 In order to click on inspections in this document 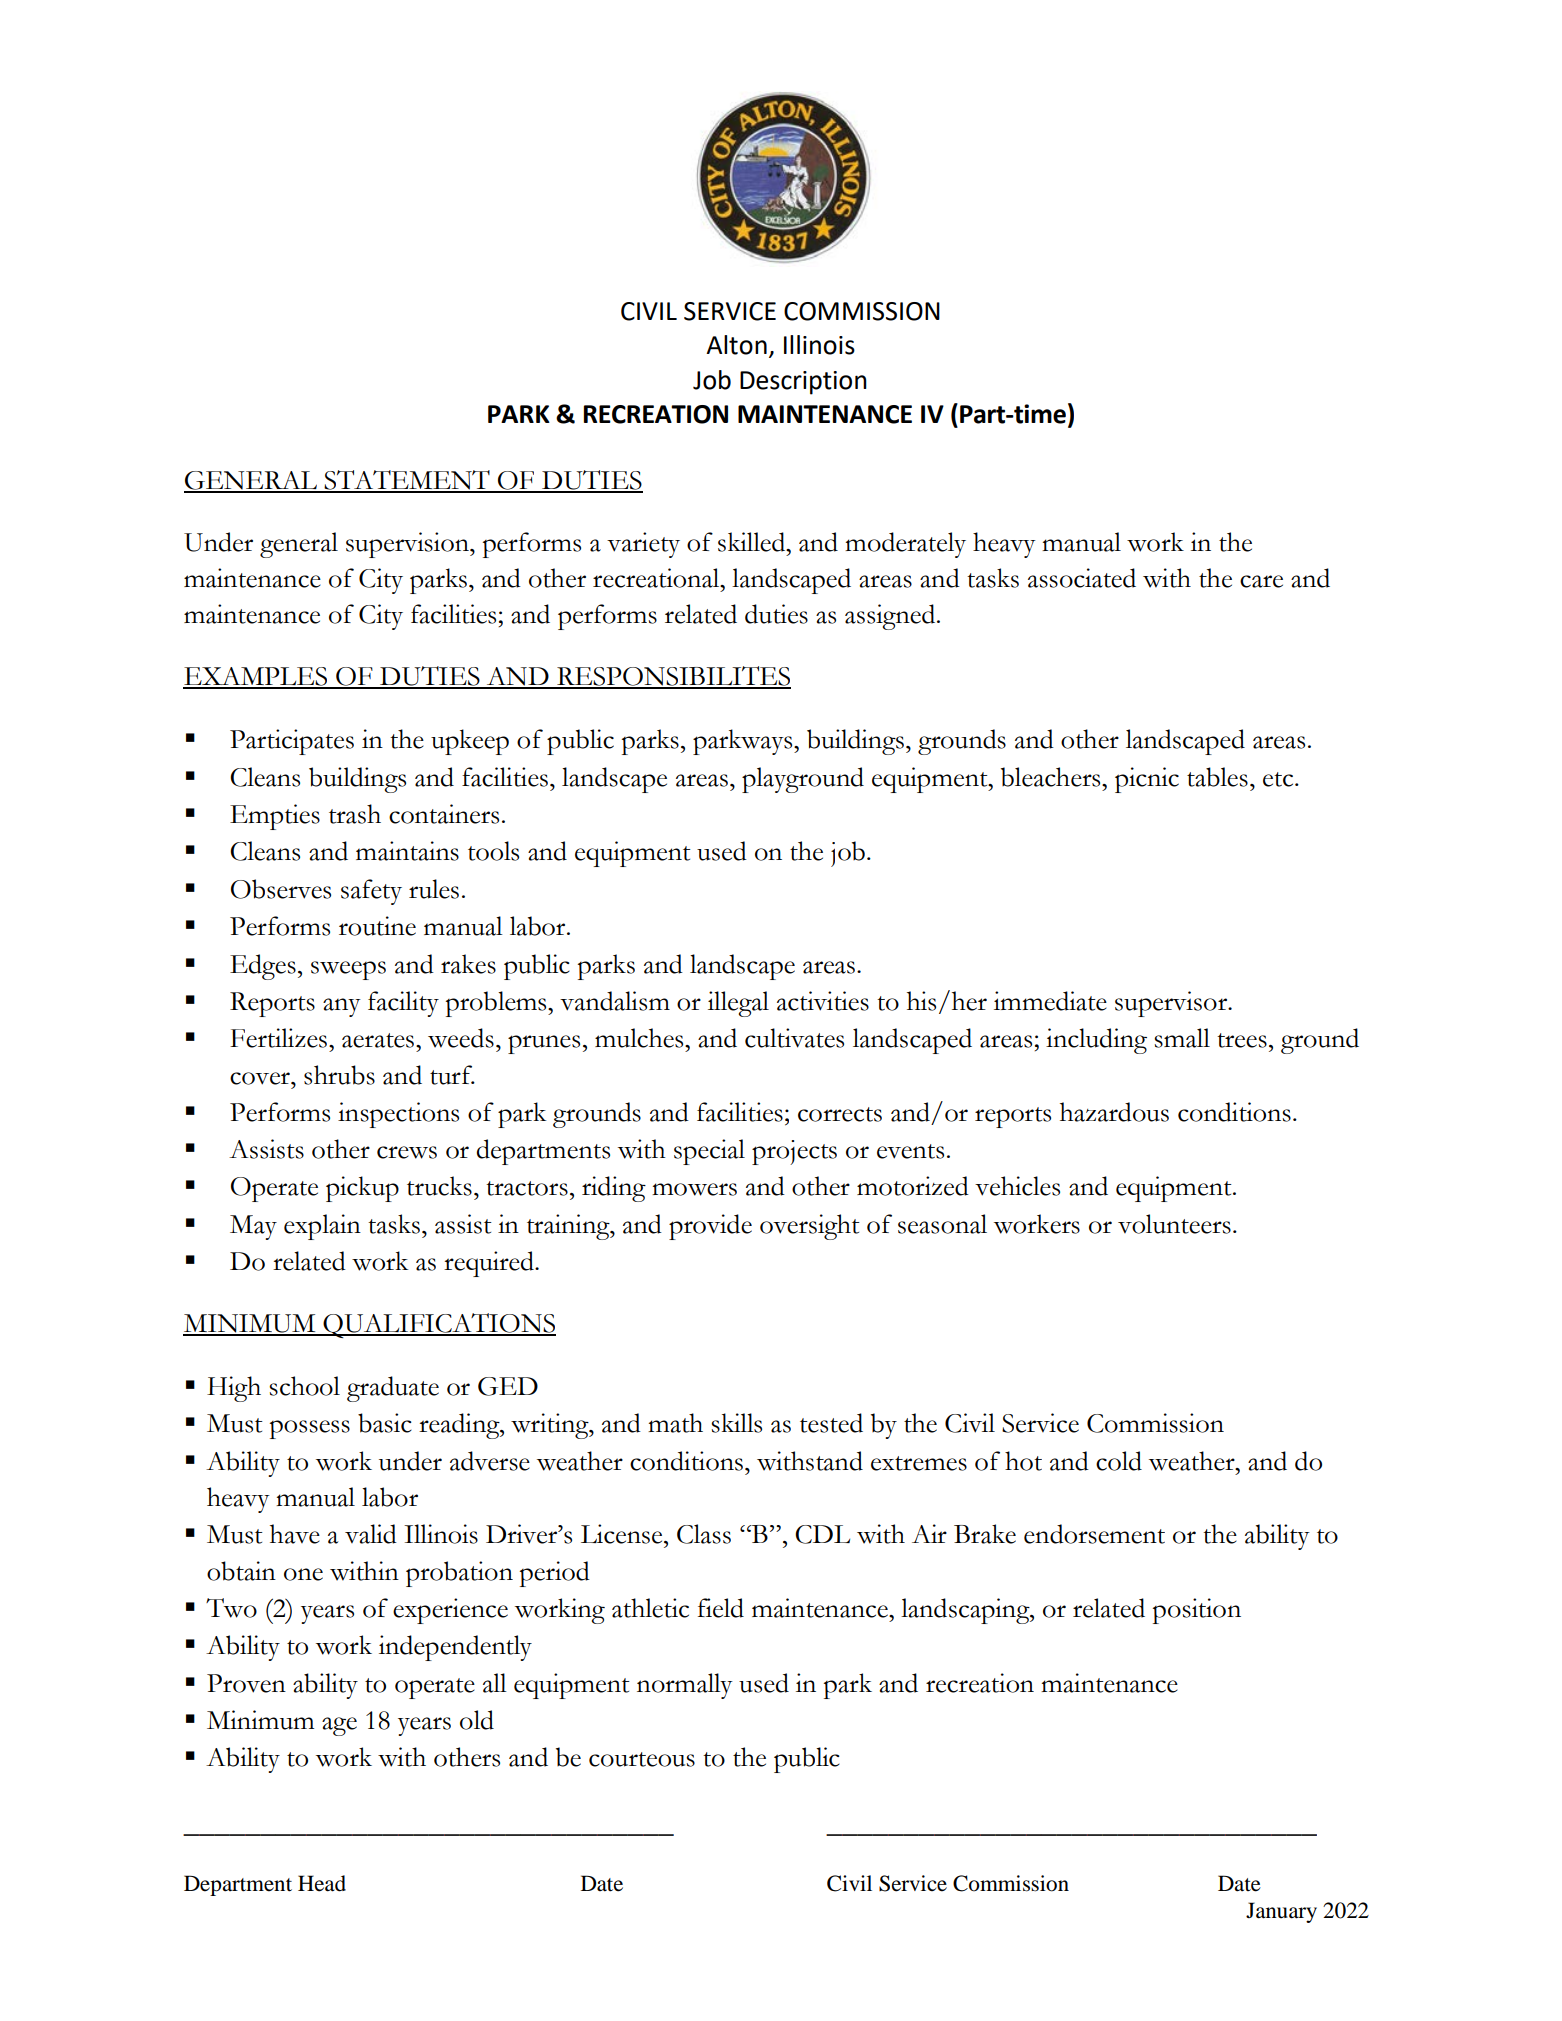, I will do `click(398, 1115)`.
